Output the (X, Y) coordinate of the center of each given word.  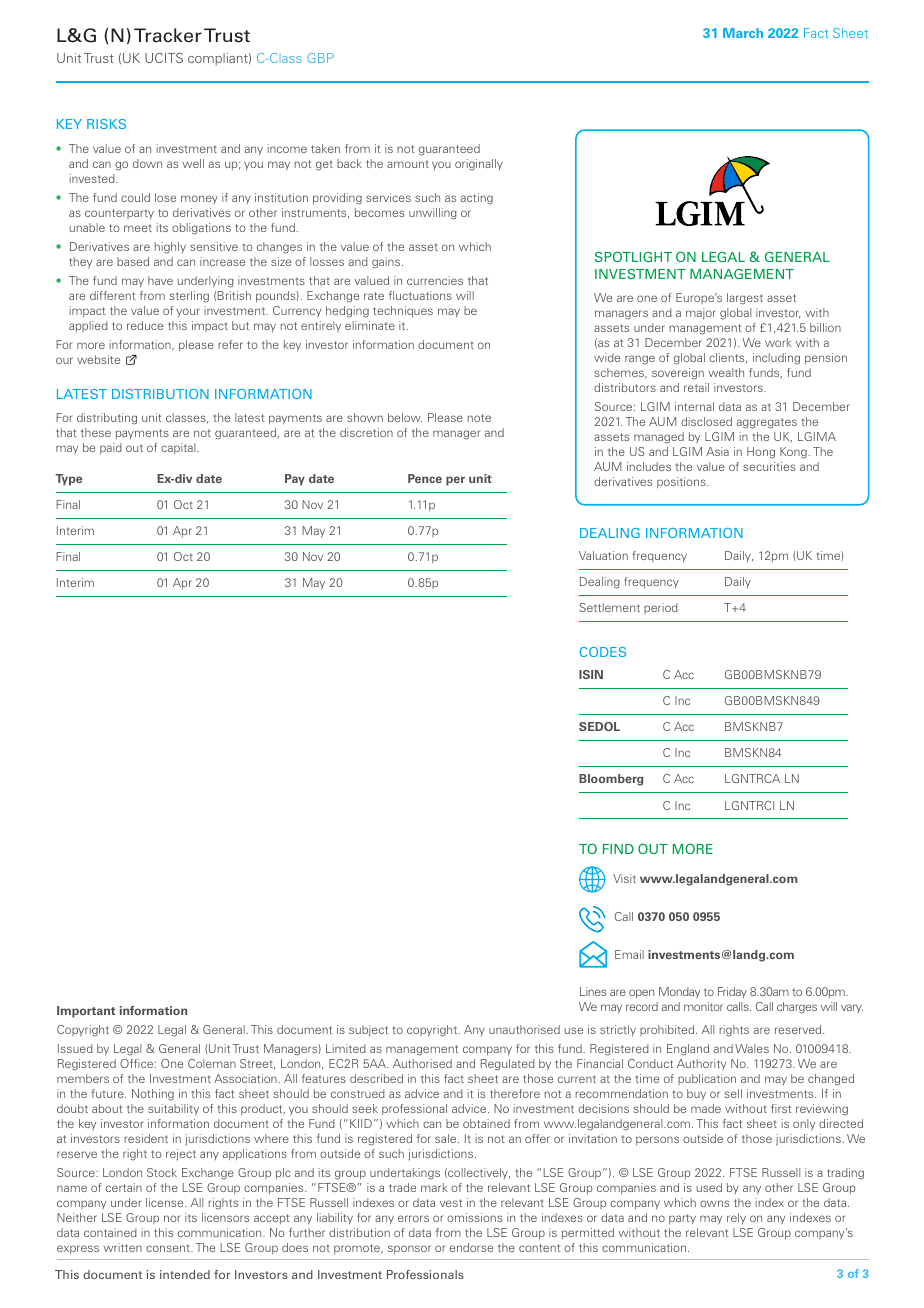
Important (86, 1012)
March (743, 33)
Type (68, 480)
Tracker (168, 35)
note (479, 418)
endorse (471, 1247)
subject (368, 1030)
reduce (145, 325)
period (661, 608)
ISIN (591, 674)
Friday (732, 992)
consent (169, 1248)
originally (479, 165)
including (776, 359)
